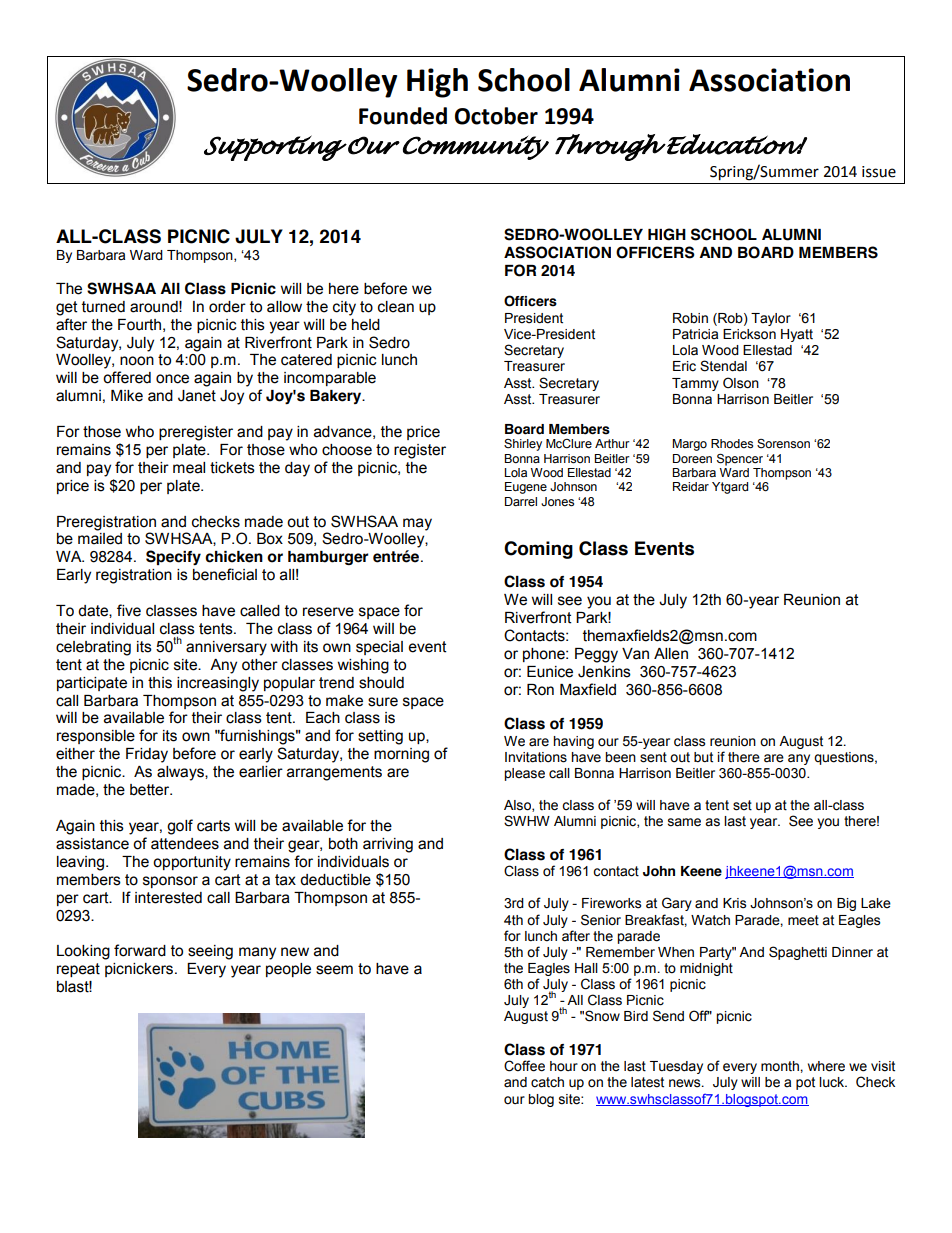 Image resolution: width=952 pixels, height=1233 pixels. I want to click on issue, so click(879, 172).
